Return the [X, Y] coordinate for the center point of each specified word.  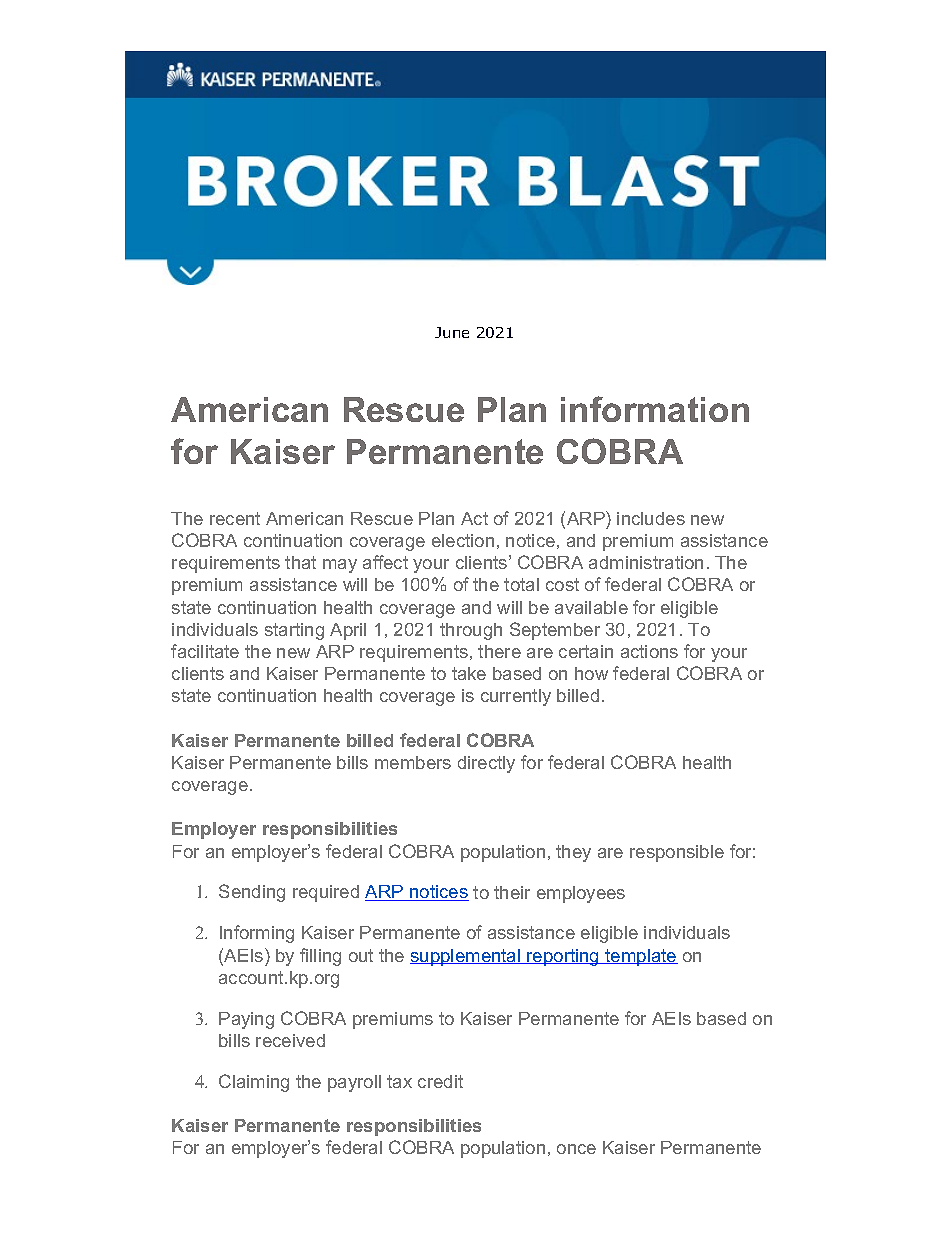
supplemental [466, 957]
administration [646, 562]
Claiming [254, 1083]
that [300, 562]
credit [440, 1081]
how [591, 673]
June [452, 332]
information [655, 409]
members [413, 762]
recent [235, 518]
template [640, 957]
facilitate [205, 651]
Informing [257, 934]
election [463, 540]
